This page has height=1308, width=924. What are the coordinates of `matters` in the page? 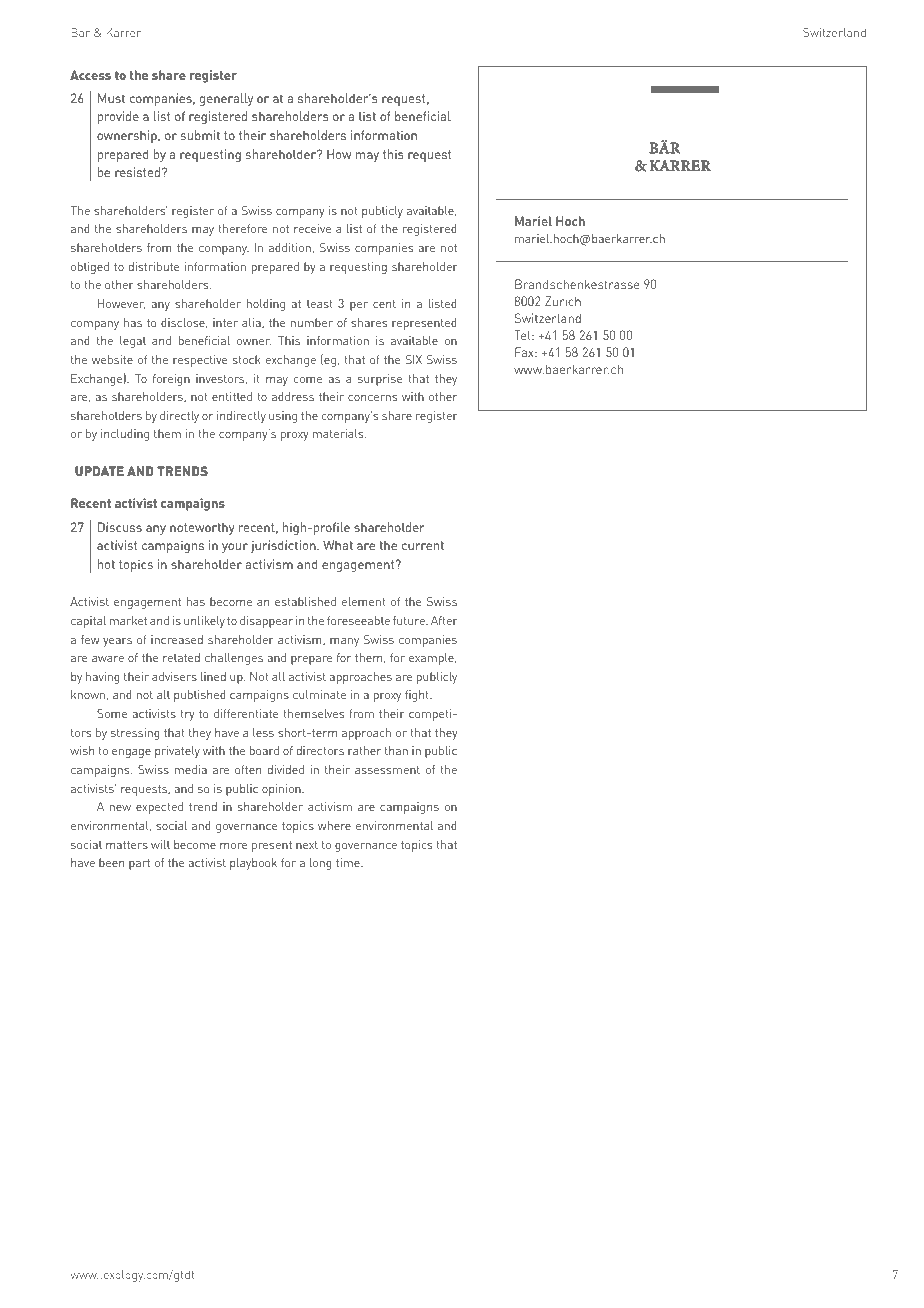 It's located at (127, 845).
